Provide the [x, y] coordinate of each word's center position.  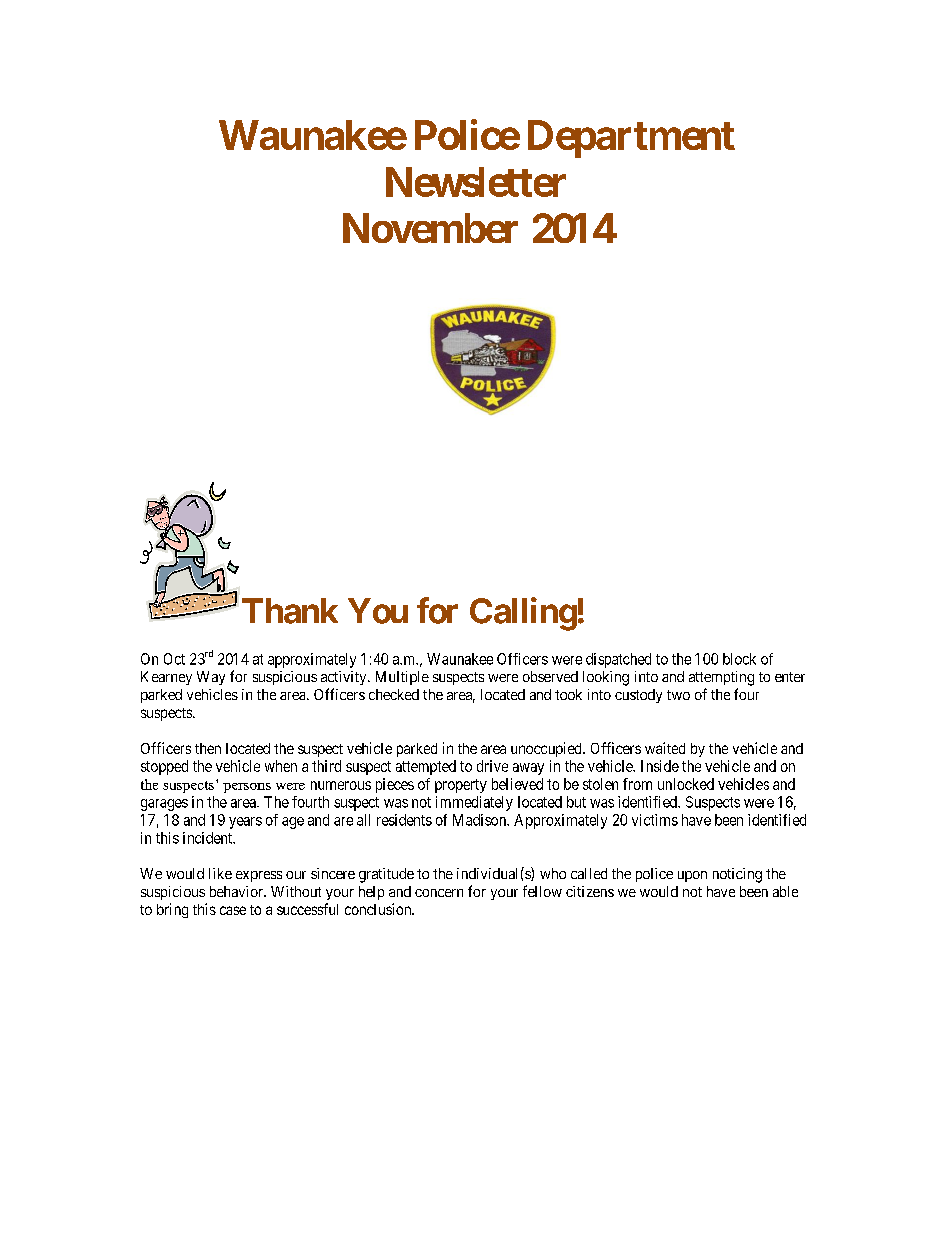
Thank [290, 611]
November [430, 228]
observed [550, 676]
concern [439, 893]
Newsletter [476, 182]
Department [631, 139]
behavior [237, 891]
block [739, 659]
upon [692, 876]
